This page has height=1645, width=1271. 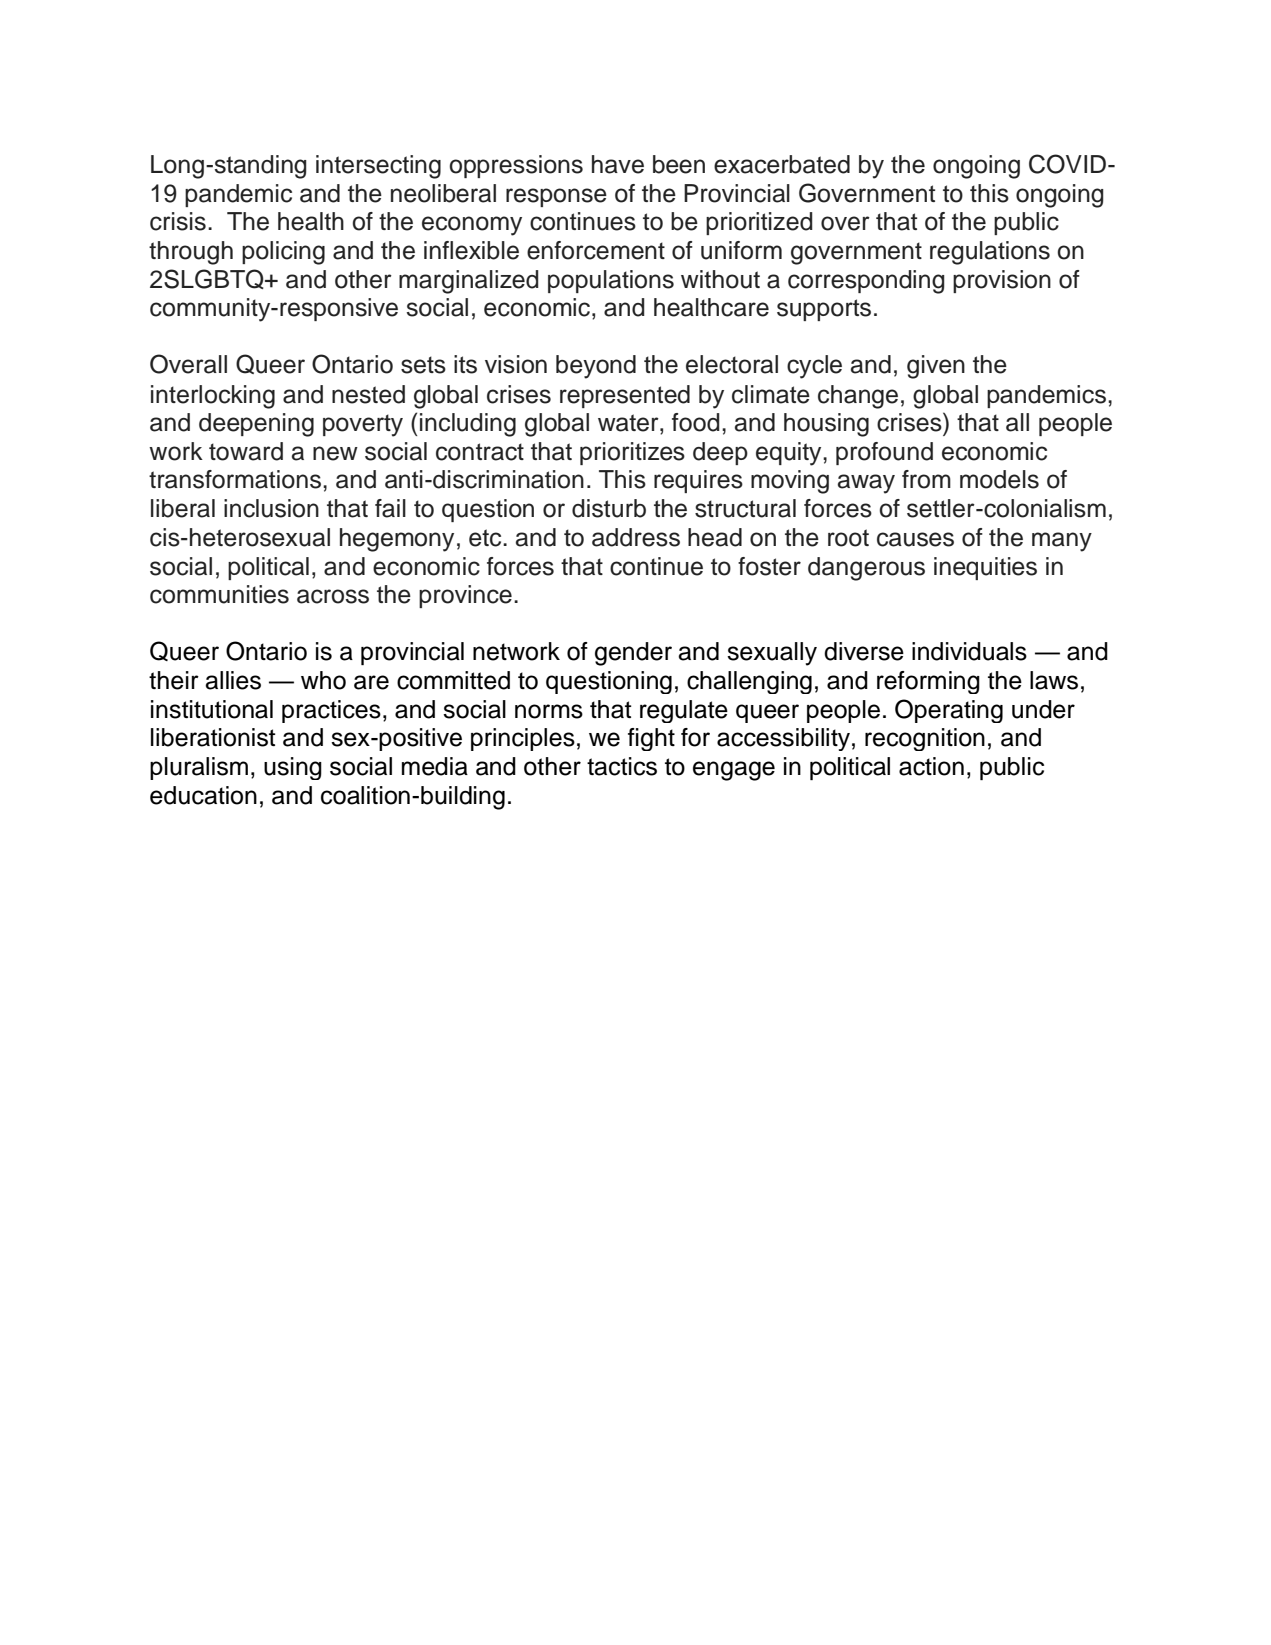 What do you see at coordinates (632, 453) in the page?
I see `prioritizes` at bounding box center [632, 453].
